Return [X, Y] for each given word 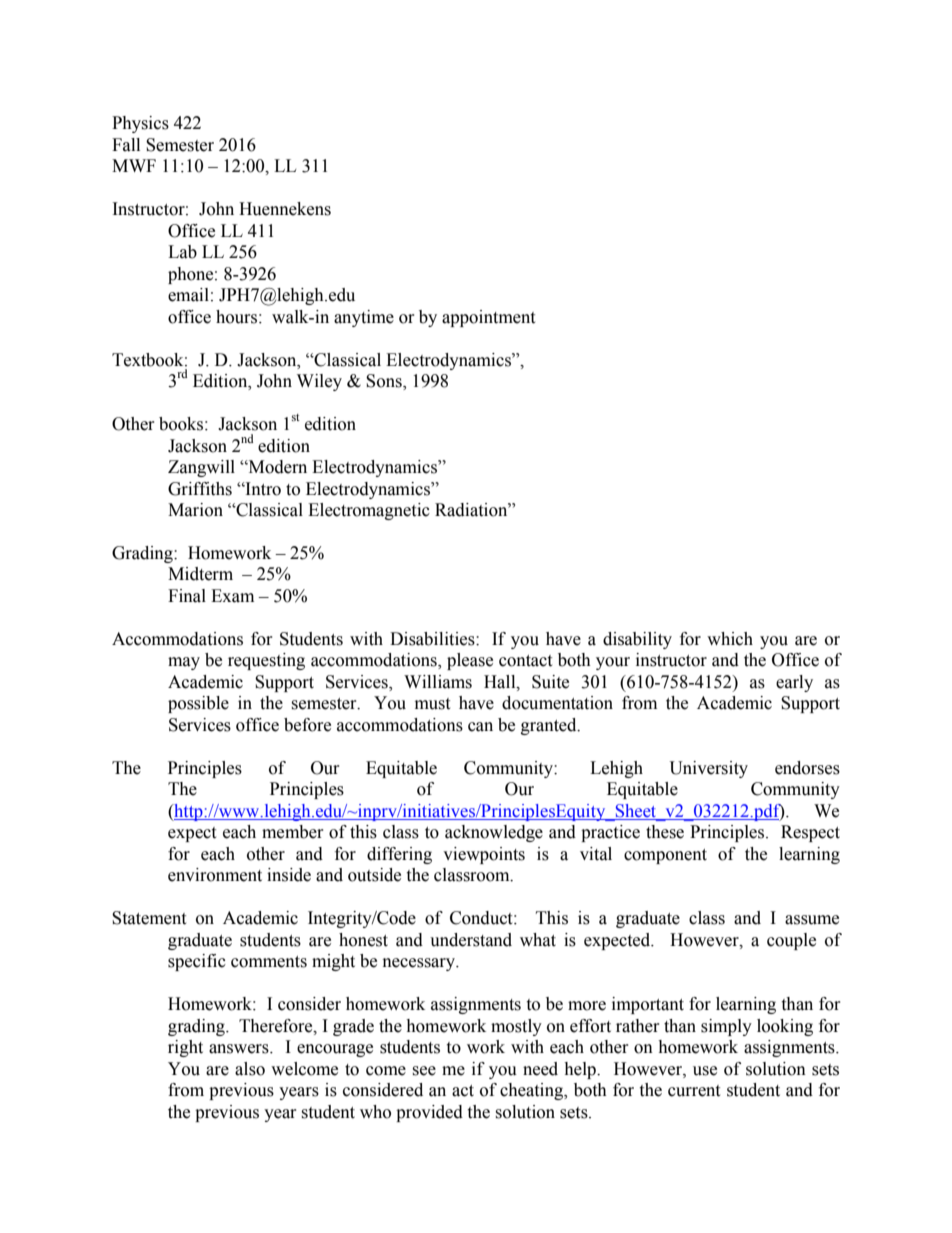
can [480, 727]
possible [198, 704]
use [705, 1071]
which [730, 639]
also [250, 1069]
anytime [364, 318]
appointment [488, 318]
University [709, 769]
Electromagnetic [369, 511]
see [424, 1071]
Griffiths [200, 489]
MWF [134, 165]
